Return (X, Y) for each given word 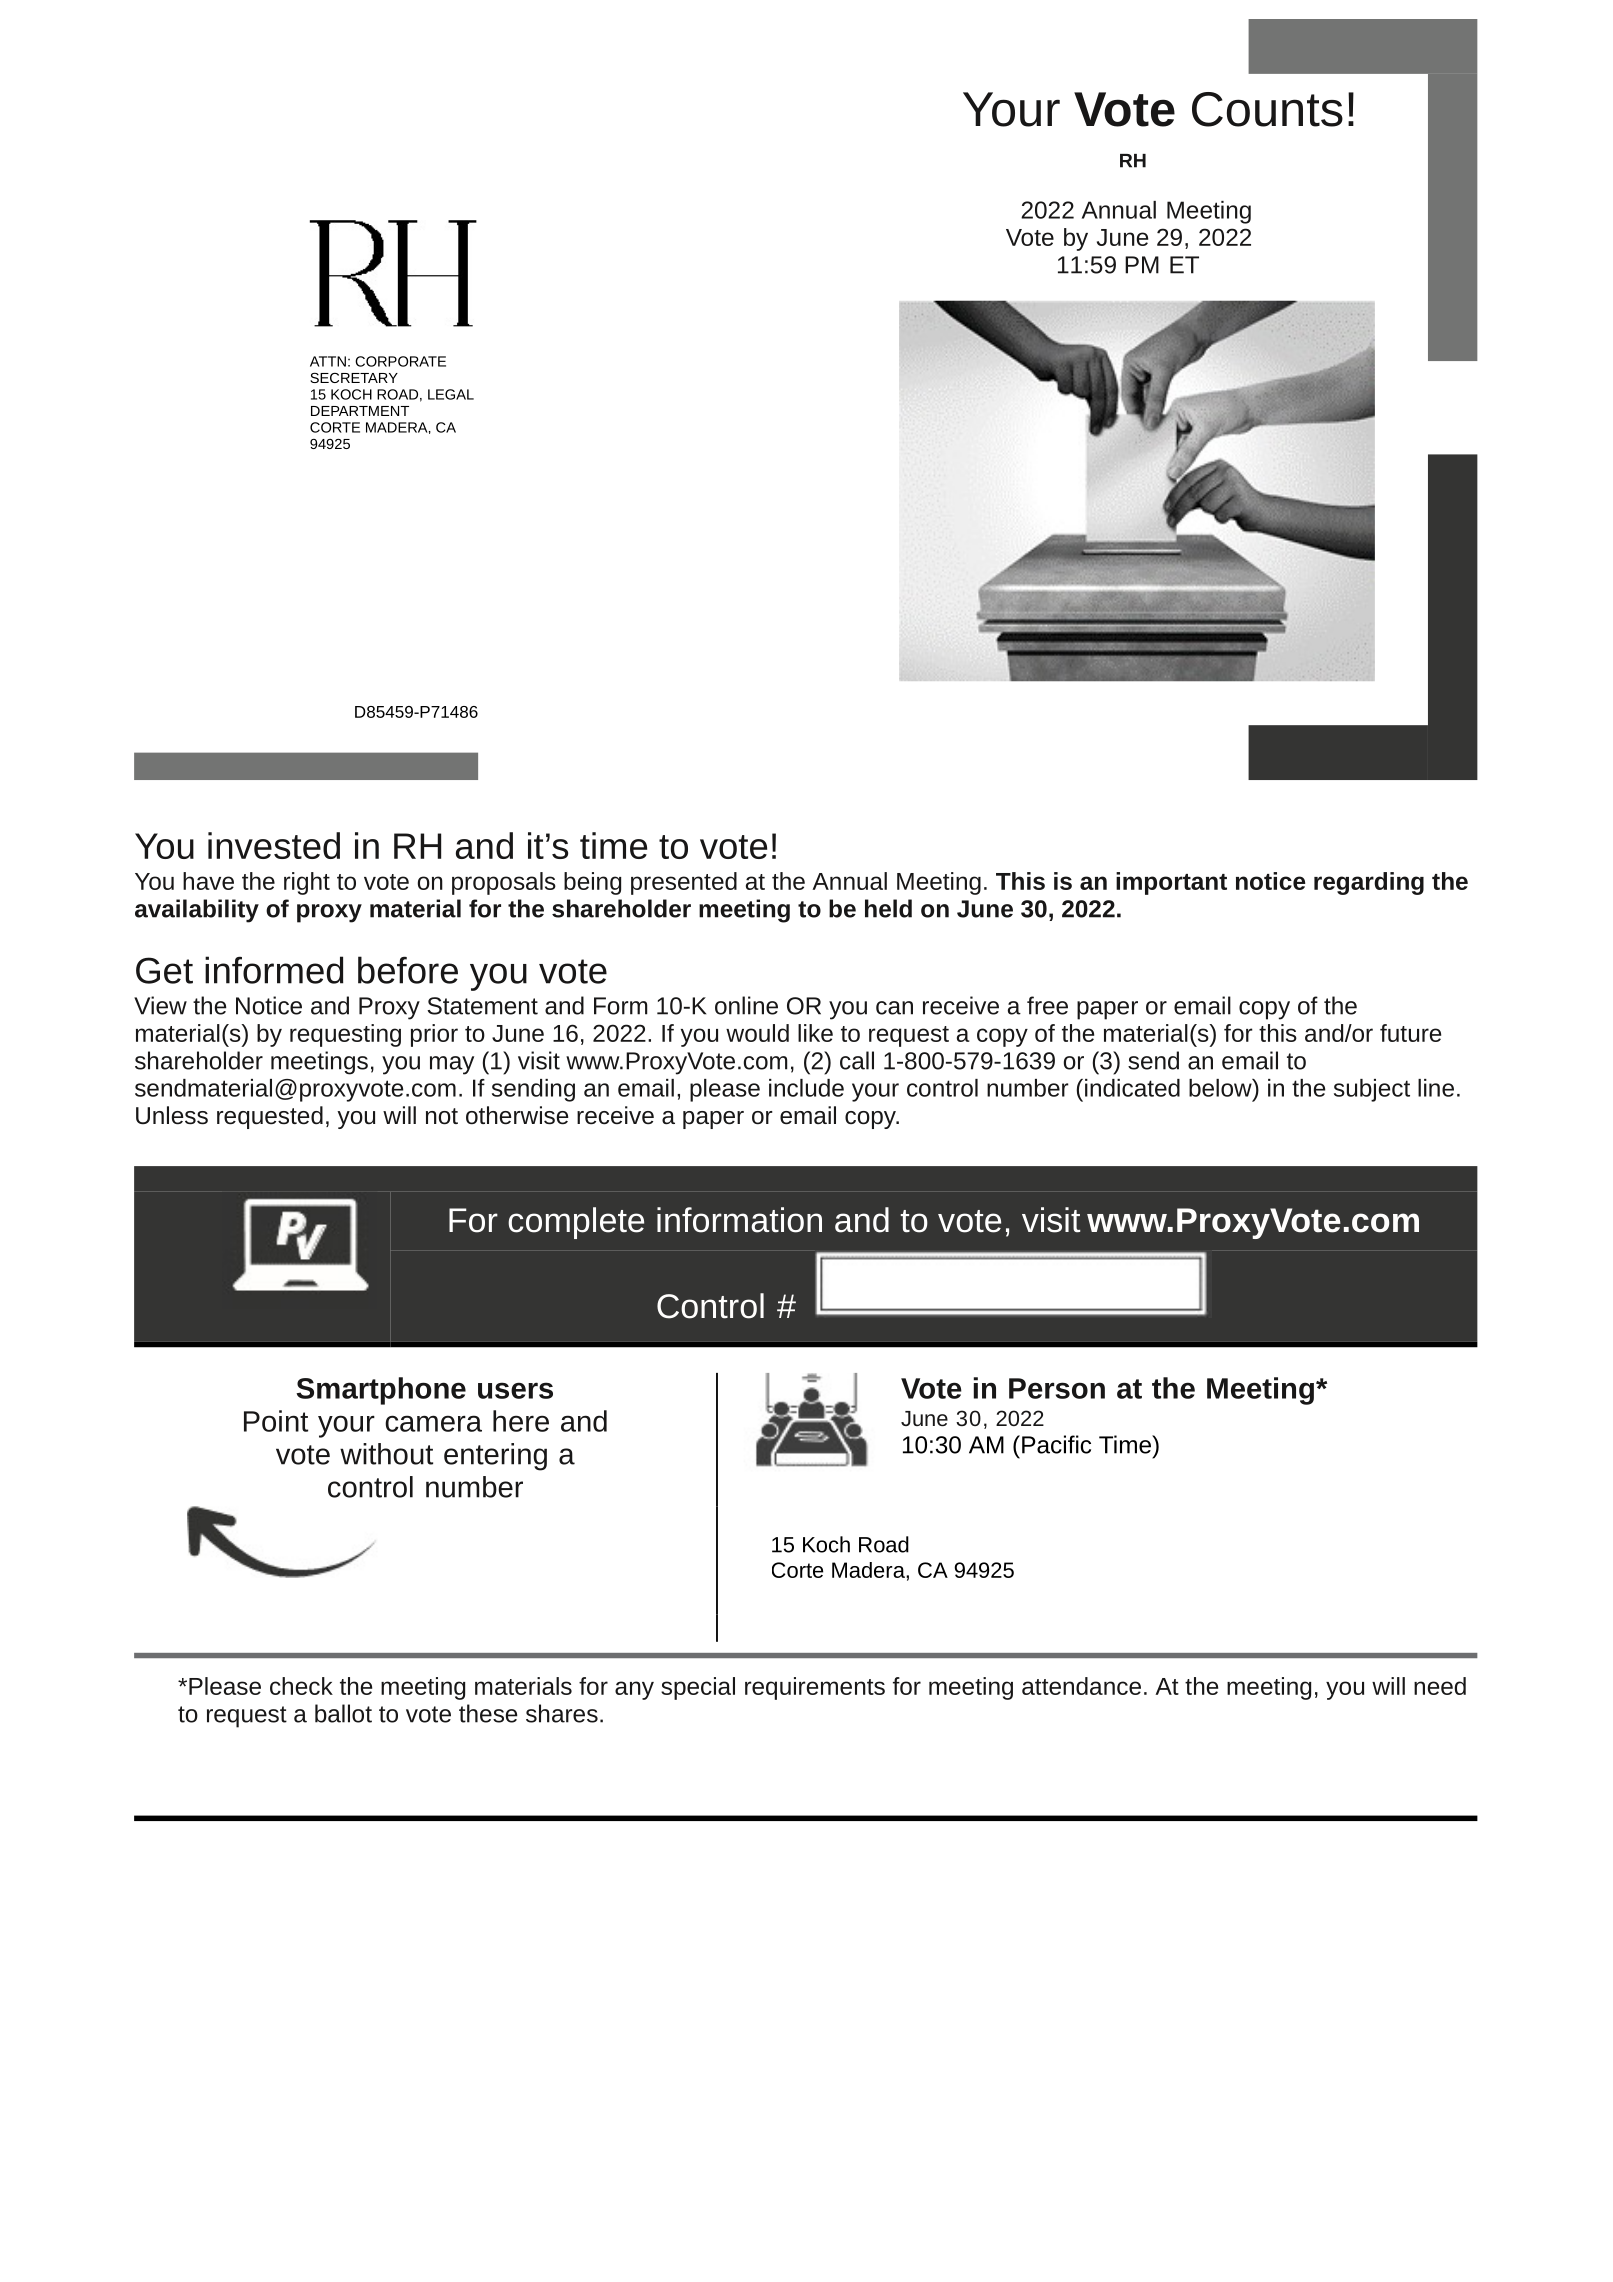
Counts (1267, 109)
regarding (1369, 883)
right (307, 883)
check (301, 1686)
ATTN (328, 361)
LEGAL (451, 394)
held (888, 908)
